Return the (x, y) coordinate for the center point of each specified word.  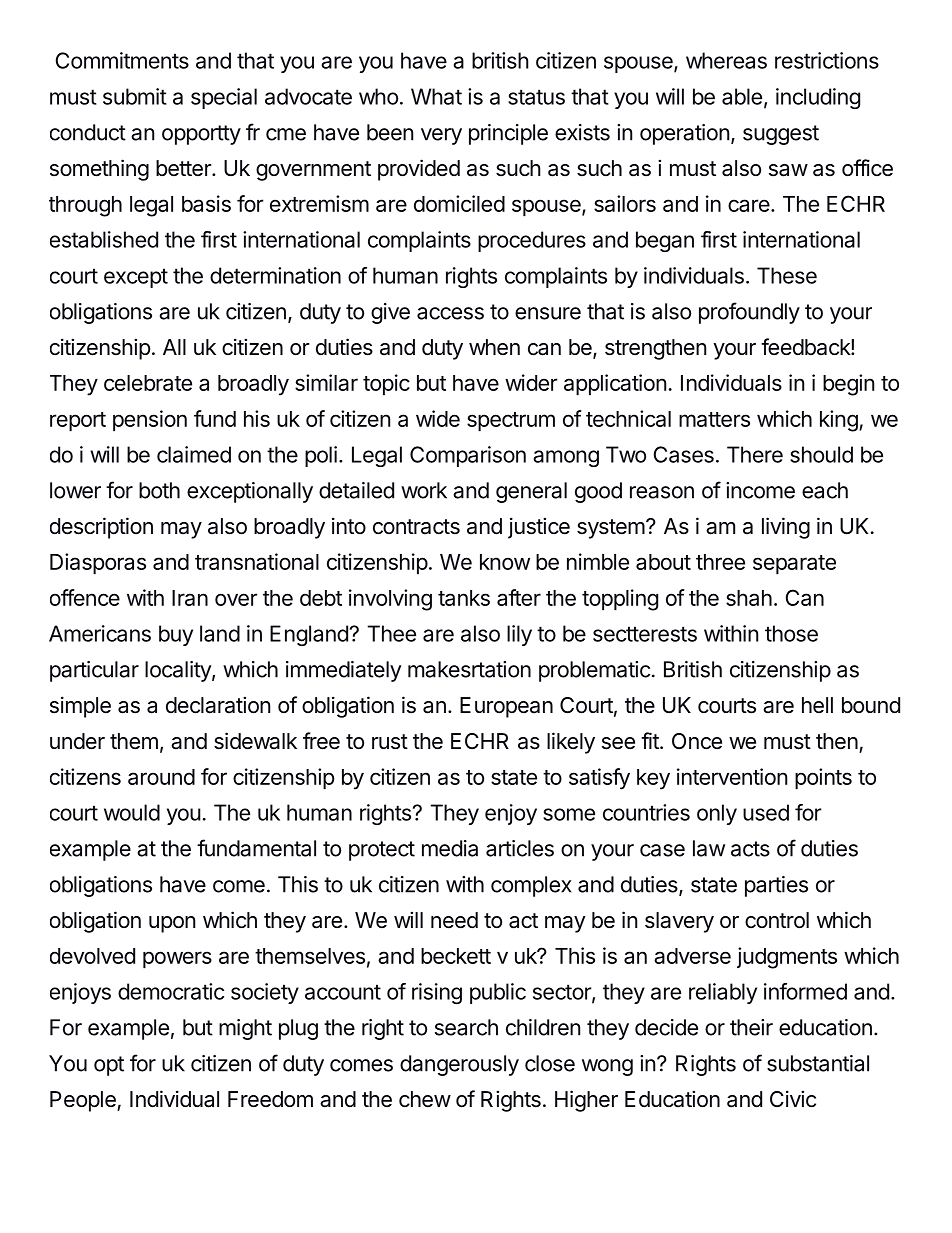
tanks (464, 598)
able (742, 96)
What (436, 96)
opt (109, 1066)
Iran (190, 598)
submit (135, 96)
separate (794, 565)
